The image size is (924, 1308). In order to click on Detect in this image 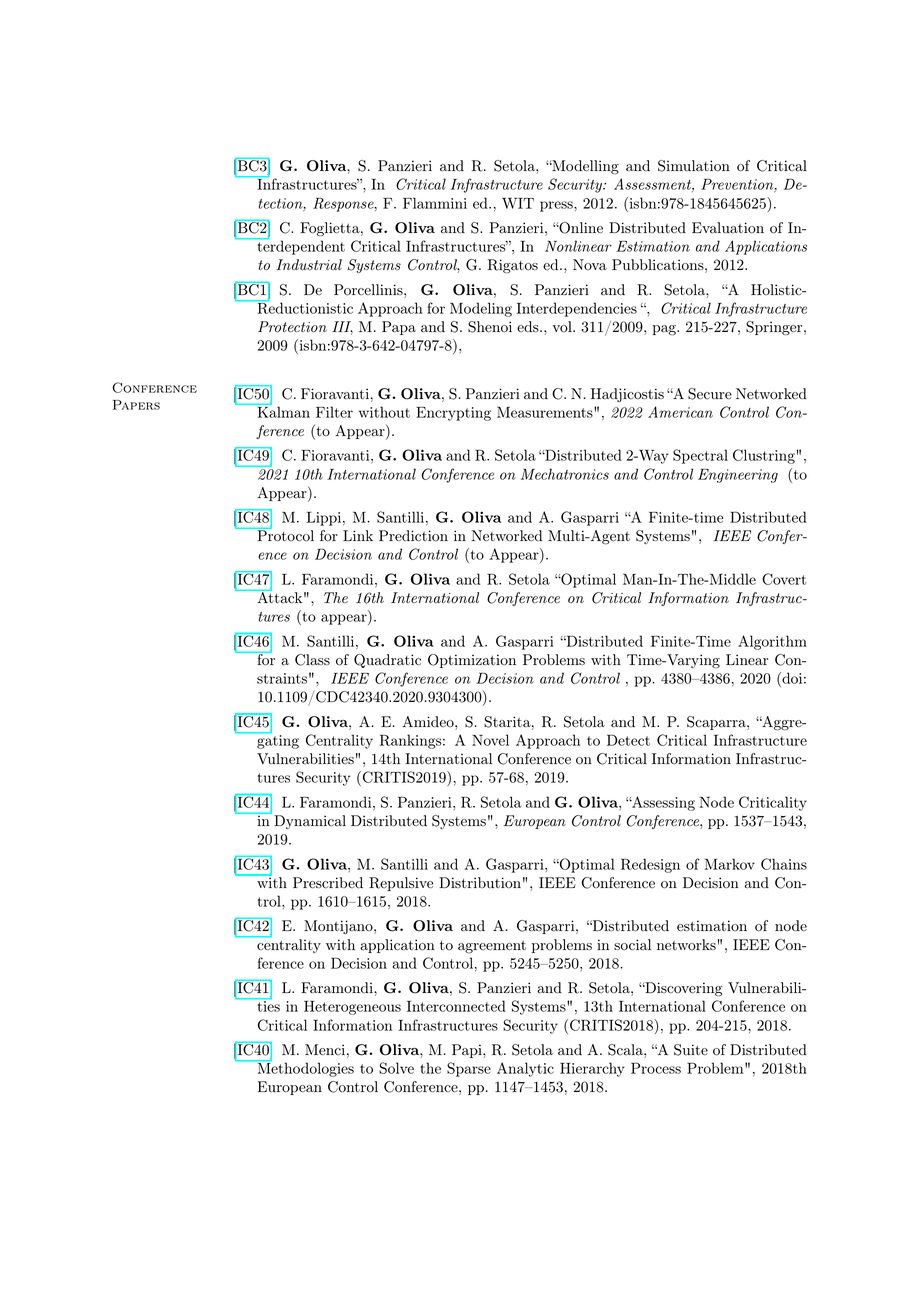, I will do `click(628, 740)`.
